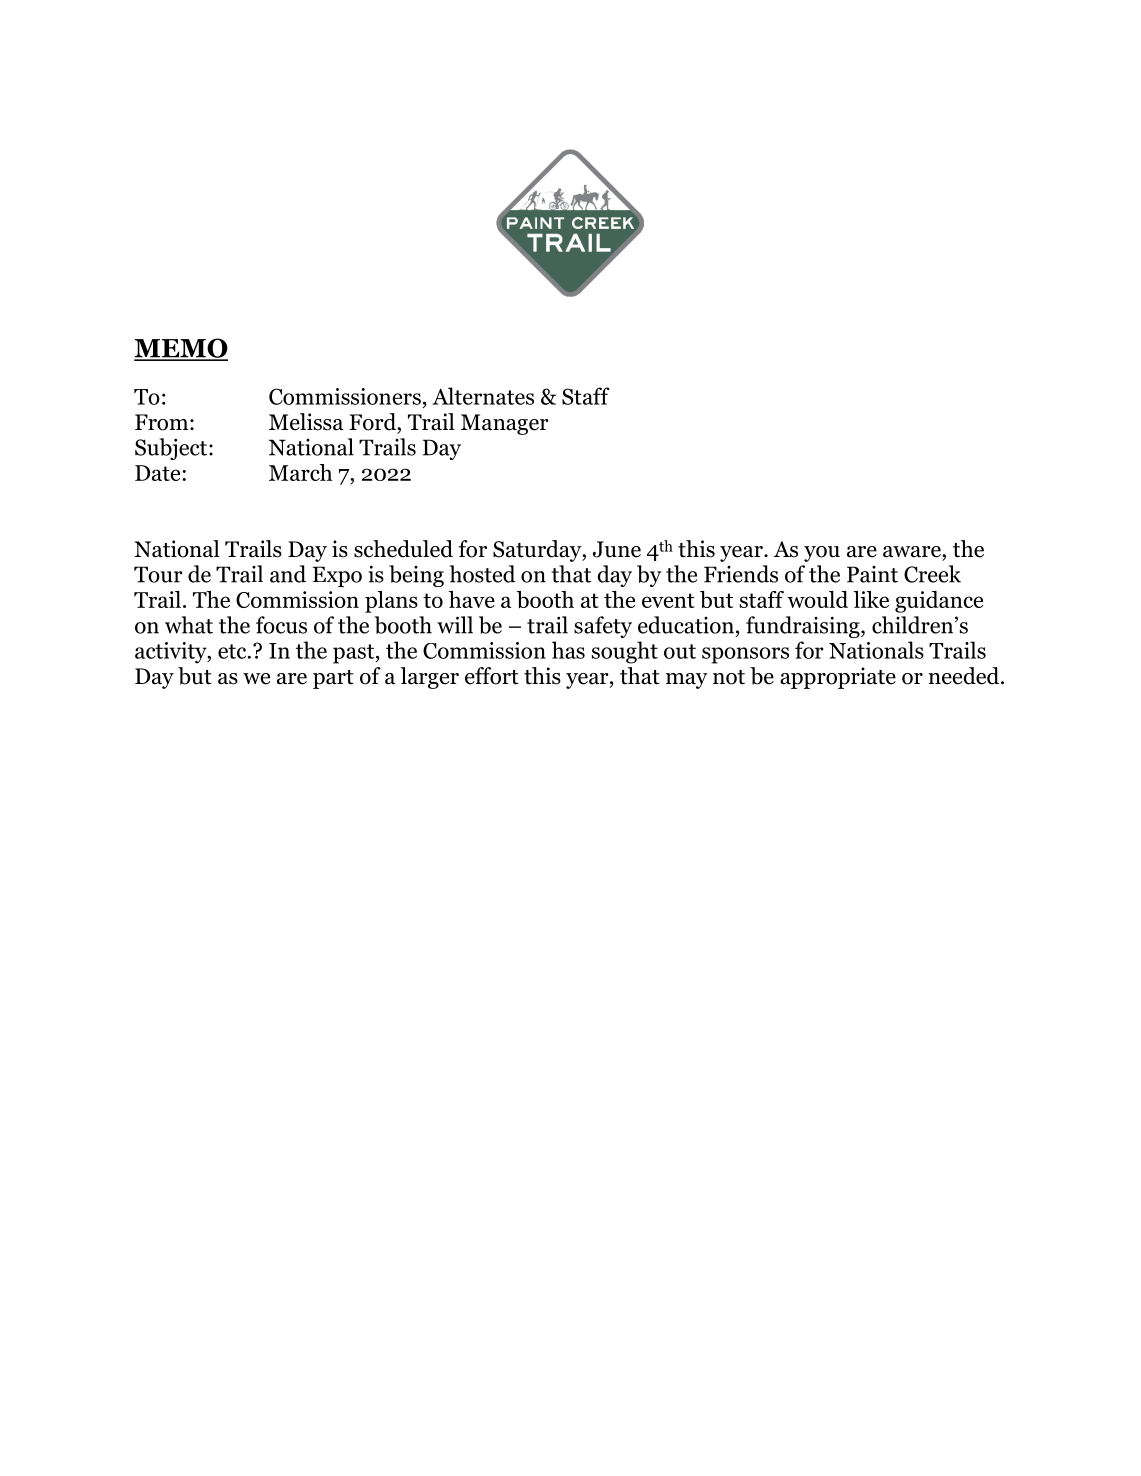 The height and width of the page is (1476, 1141). What do you see at coordinates (300, 472) in the page?
I see `March` at bounding box center [300, 472].
